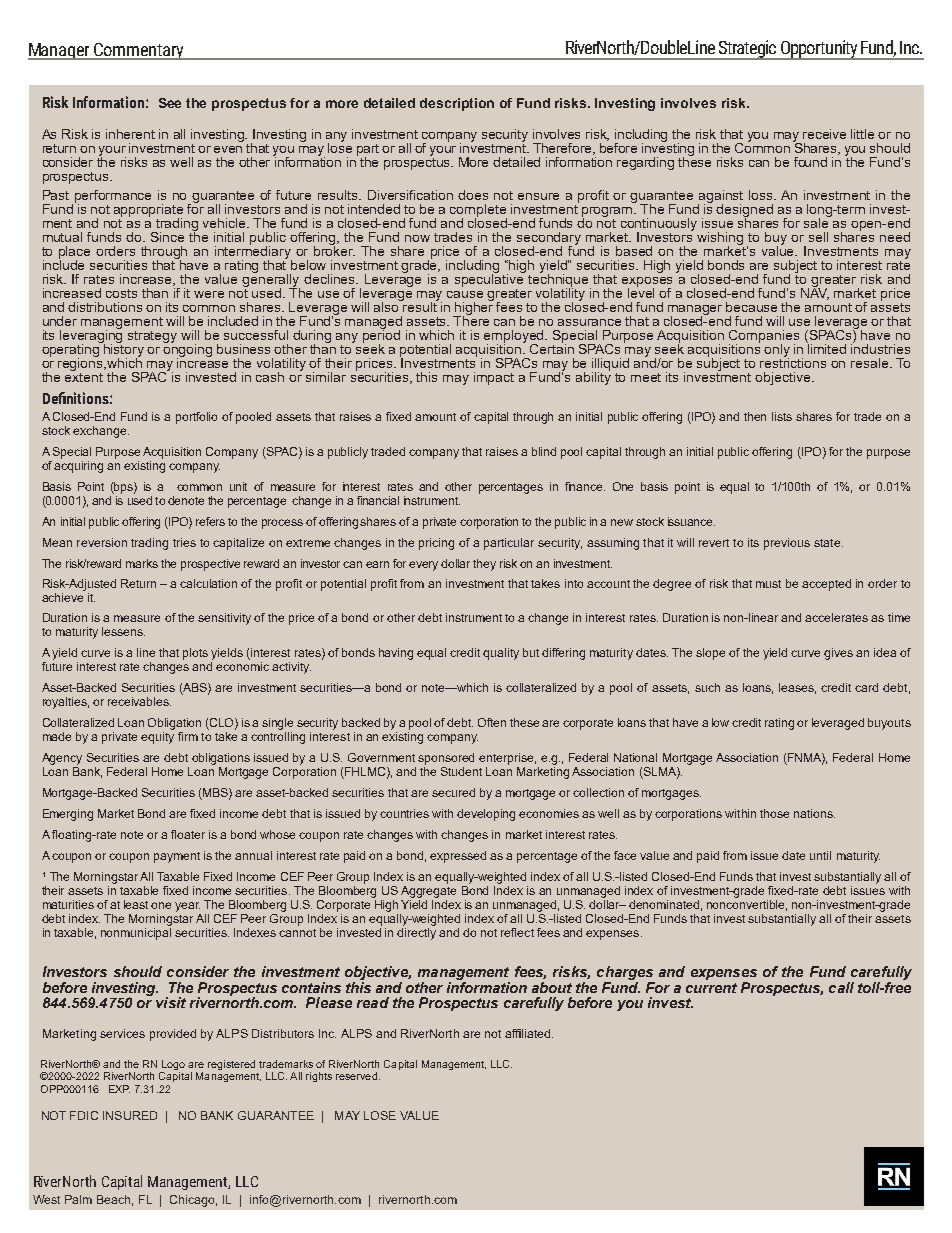 The width and height of the document is (952, 1233). Describe the element at coordinates (356, 1076) in the document. I see `reserved` at that location.
